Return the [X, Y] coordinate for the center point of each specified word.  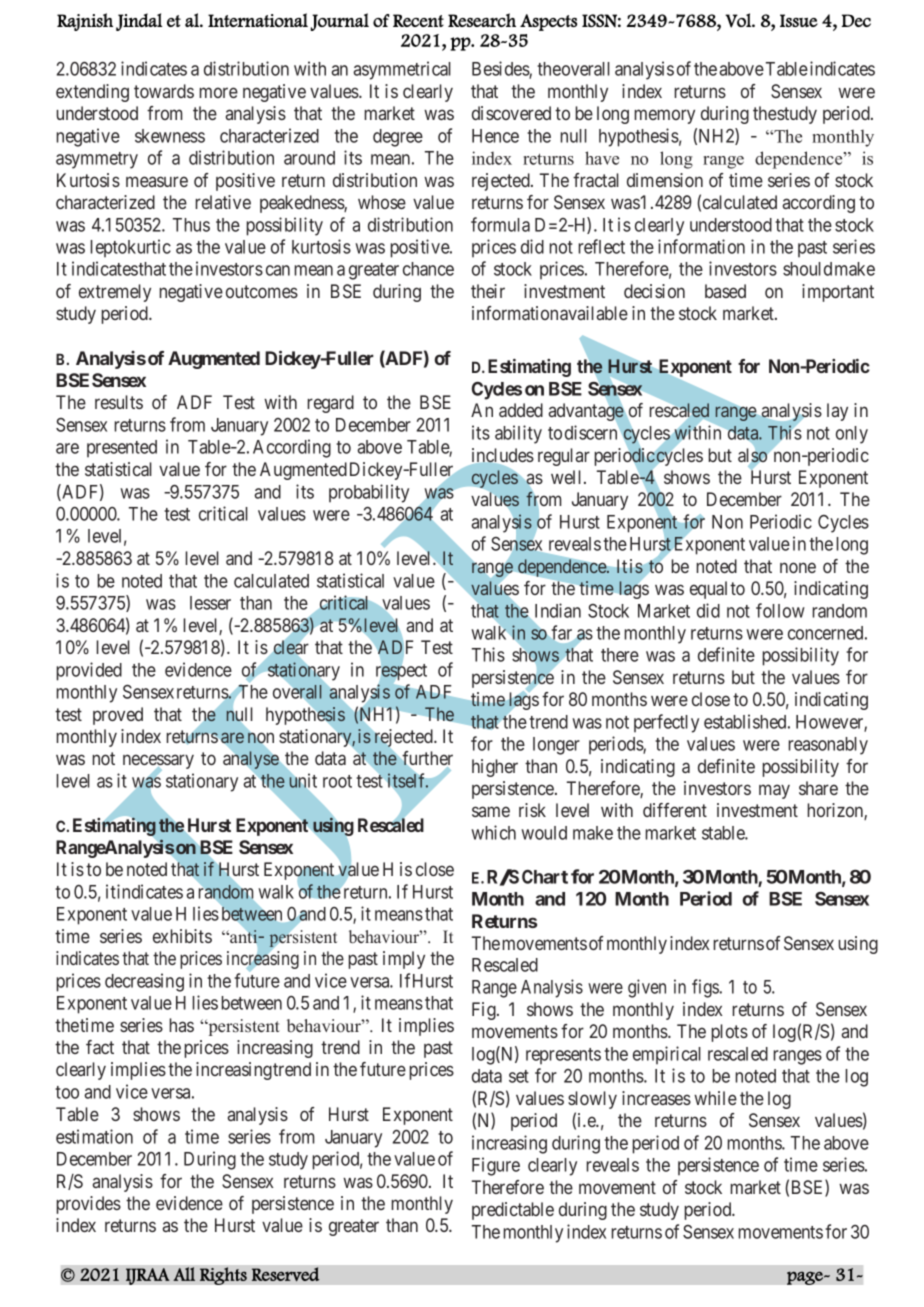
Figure [496, 1166]
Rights [223, 1276]
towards [164, 91]
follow [780, 610]
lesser [210, 603]
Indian [558, 610]
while [715, 1098]
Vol [739, 20]
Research [482, 20]
